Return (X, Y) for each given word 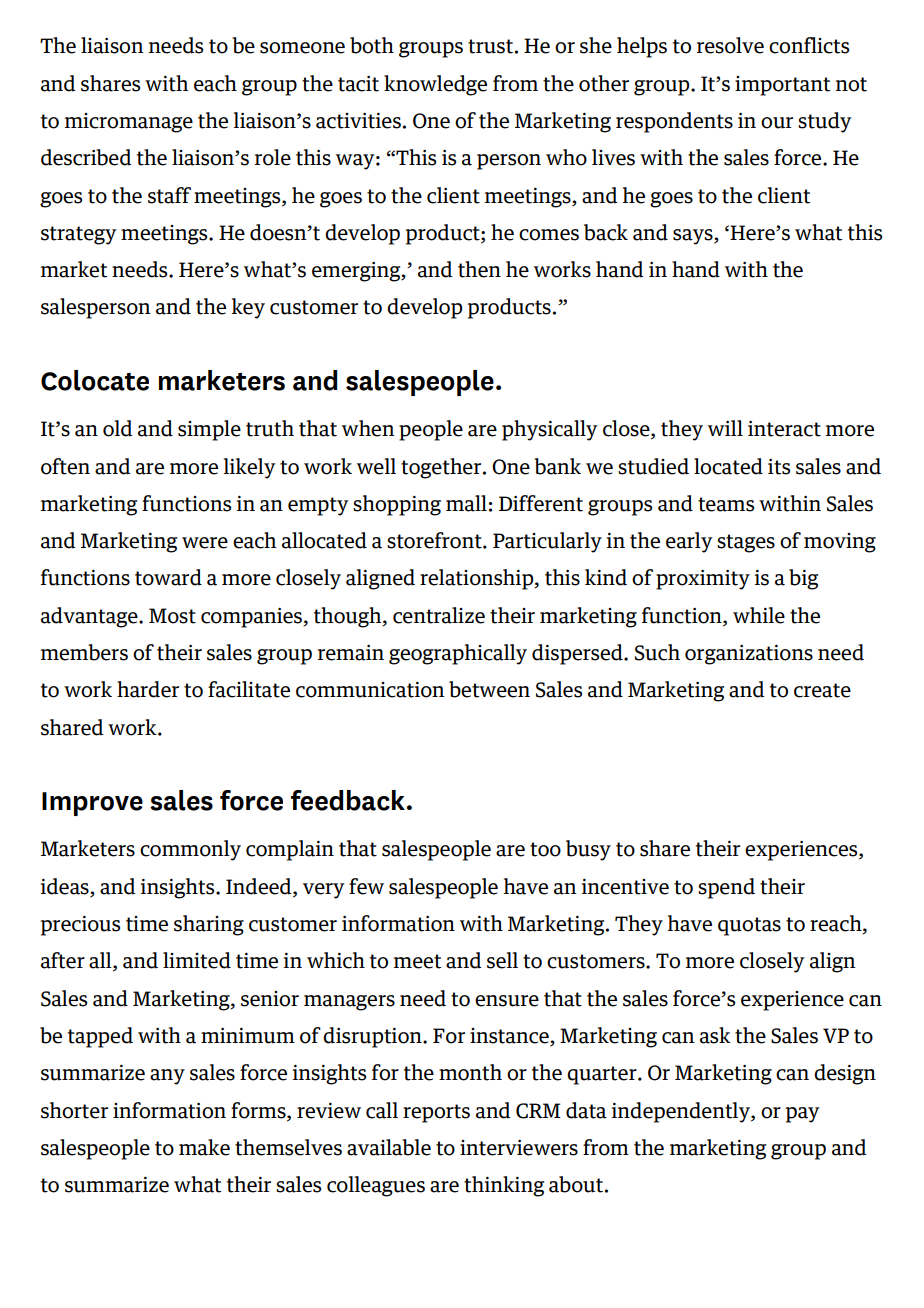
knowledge (435, 85)
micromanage (129, 123)
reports (436, 1113)
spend (726, 888)
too (545, 849)
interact (784, 429)
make (204, 1147)
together (441, 468)
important (782, 86)
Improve (92, 804)
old (118, 428)
